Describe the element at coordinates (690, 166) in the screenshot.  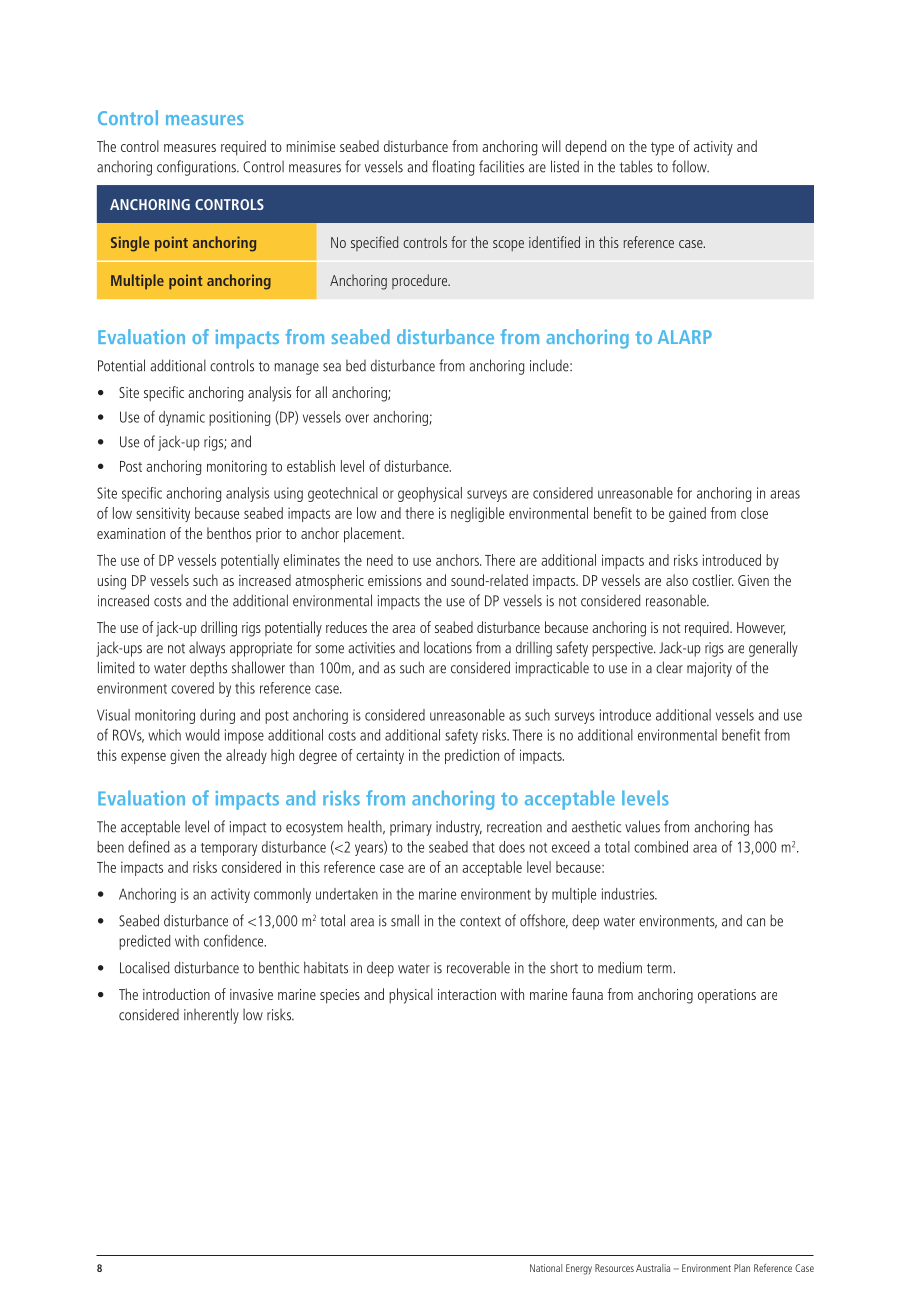
I see `follow` at that location.
